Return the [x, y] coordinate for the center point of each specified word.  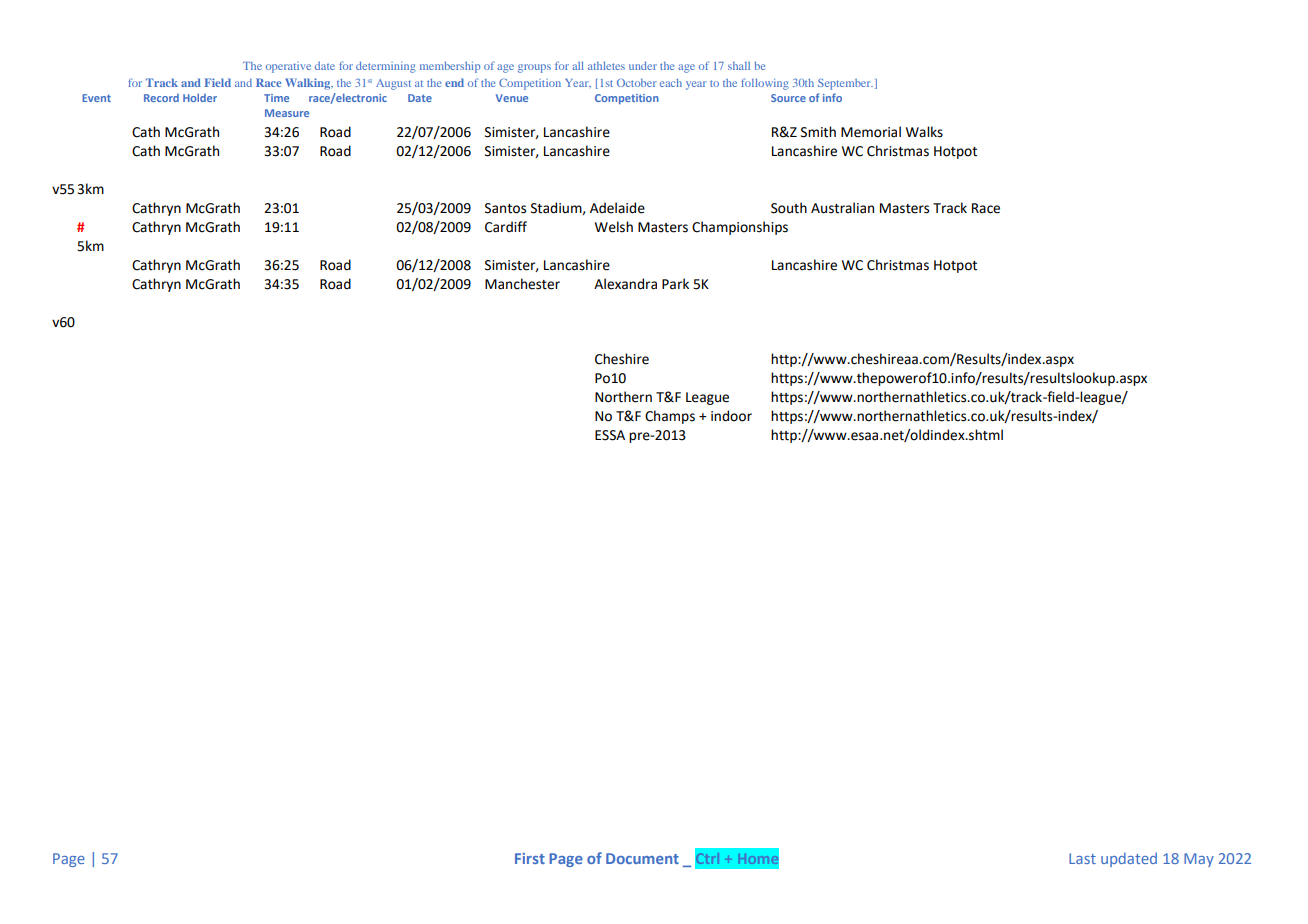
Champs [670, 417]
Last [1082, 858]
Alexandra [625, 284]
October [637, 82]
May [1199, 860]
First [530, 858]
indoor [731, 416]
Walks [924, 132]
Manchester [522, 284]
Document [642, 858]
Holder [200, 98]
